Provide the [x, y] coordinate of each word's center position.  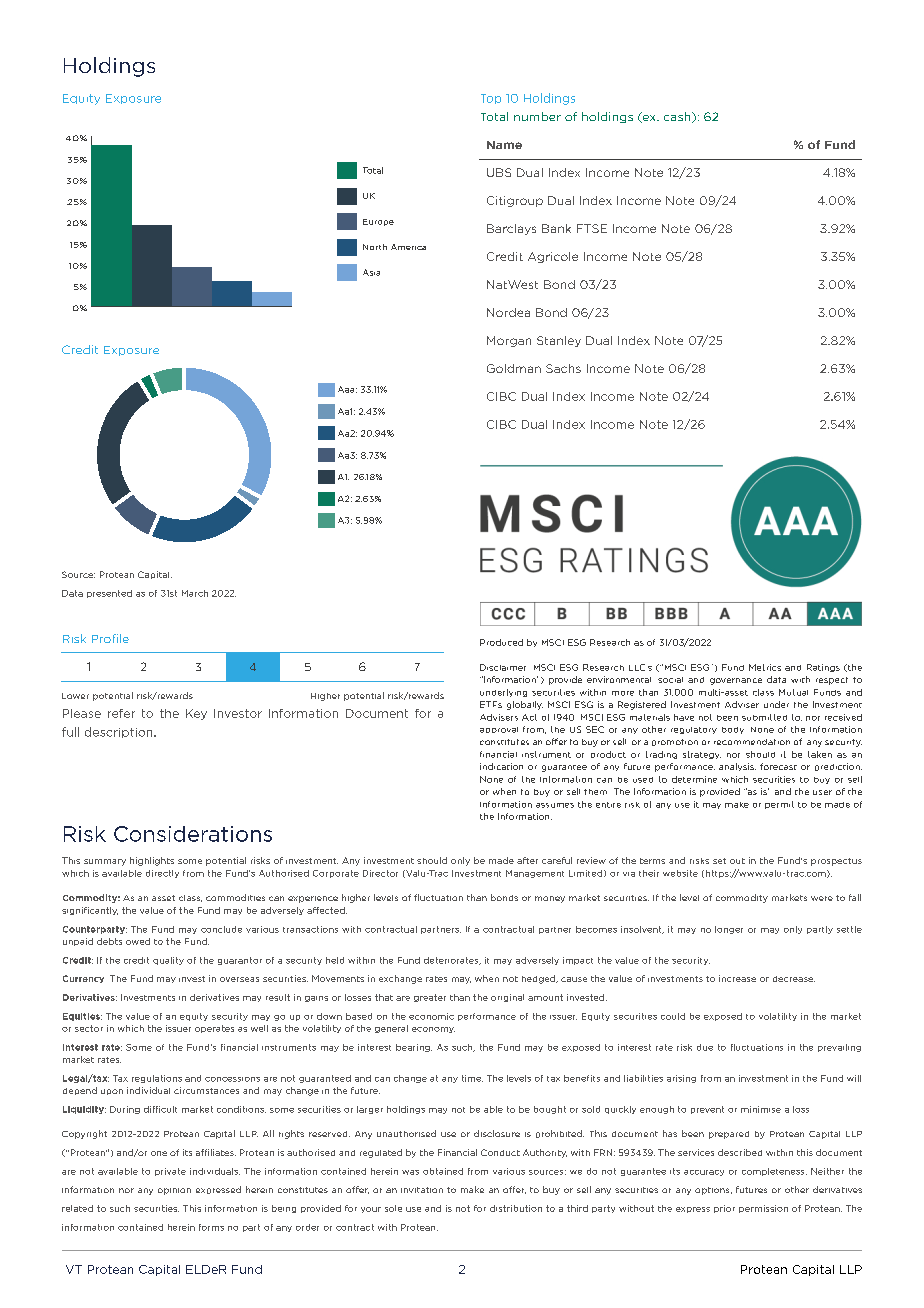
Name [504, 145]
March [195, 593]
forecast [778, 766]
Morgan [509, 341]
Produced [501, 642]
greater [430, 998]
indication [501, 766]
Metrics [765, 667]
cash [678, 117]
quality [168, 961]
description [120, 732]
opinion [174, 1191]
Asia [371, 272]
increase [737, 978]
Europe [378, 222]
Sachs [563, 368]
